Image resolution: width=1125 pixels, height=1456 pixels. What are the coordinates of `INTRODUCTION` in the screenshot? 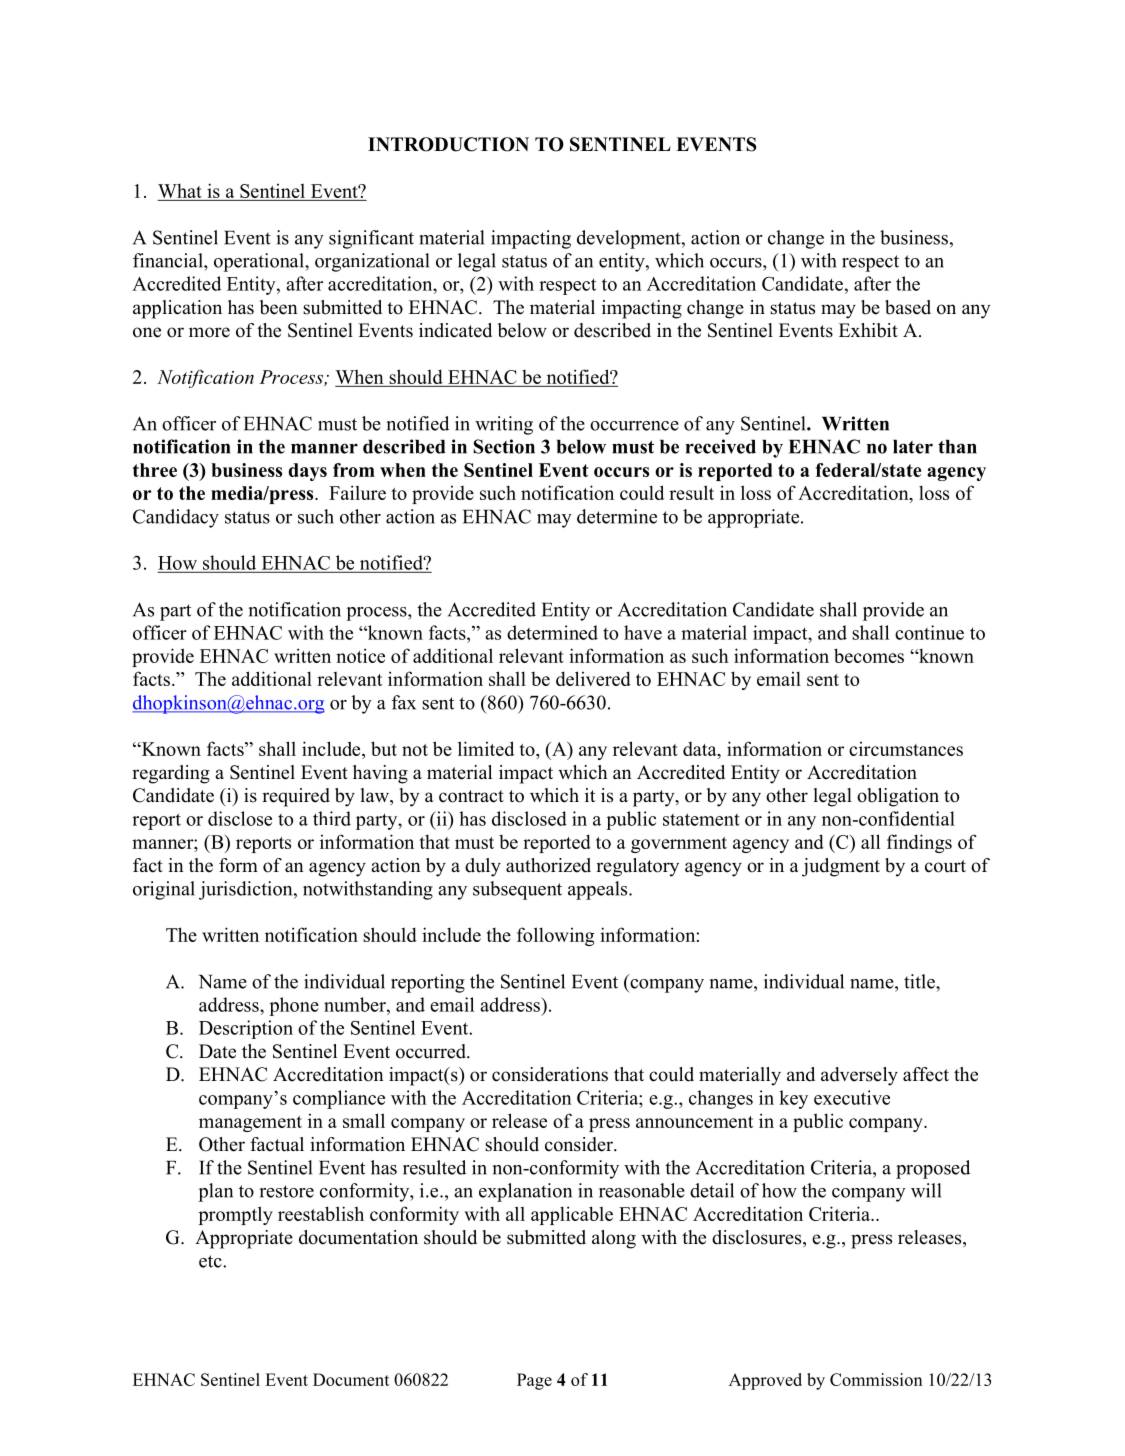 It's located at (448, 144).
